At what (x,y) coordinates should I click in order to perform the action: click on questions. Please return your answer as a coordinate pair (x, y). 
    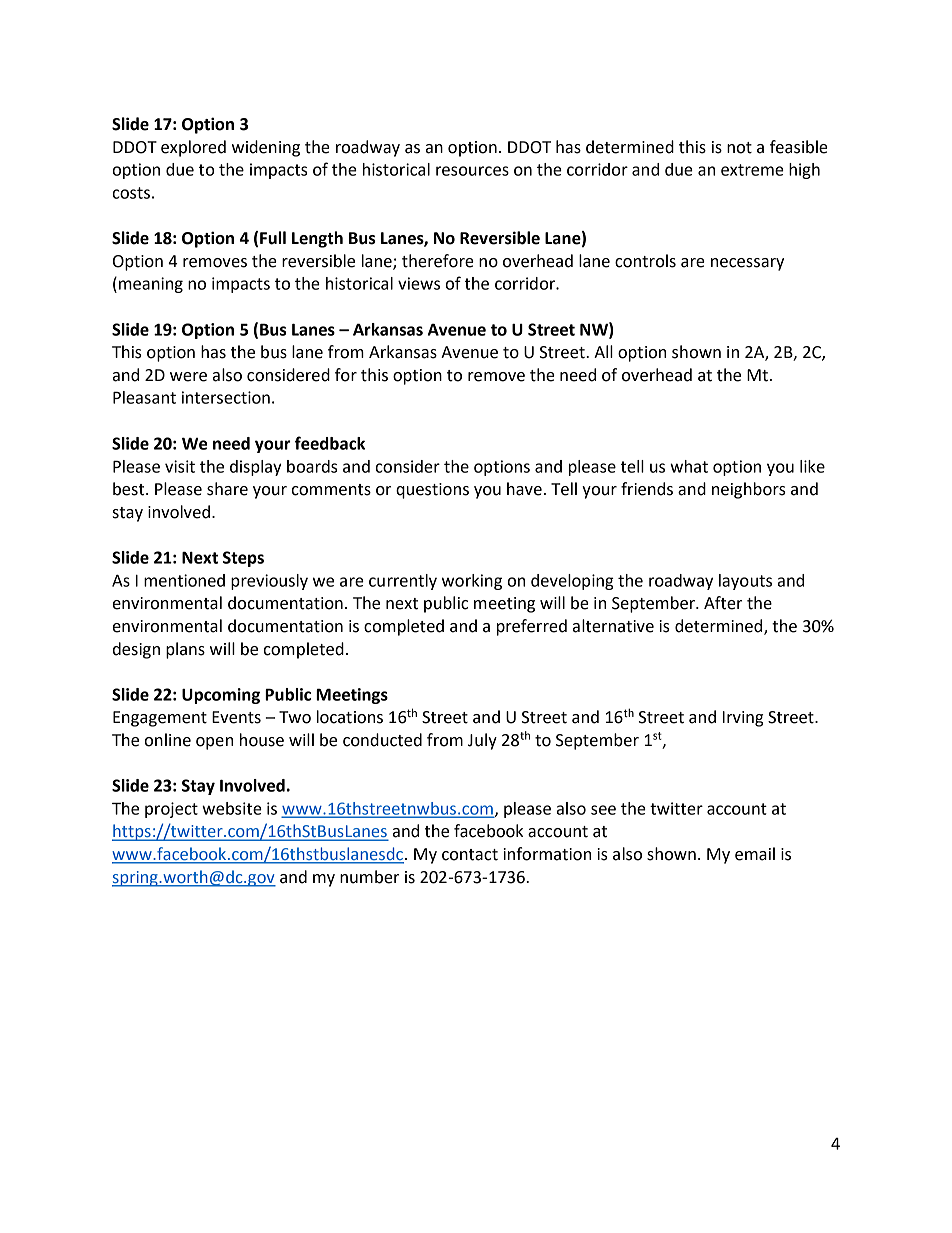
    Looking at the image, I should click on (432, 491).
